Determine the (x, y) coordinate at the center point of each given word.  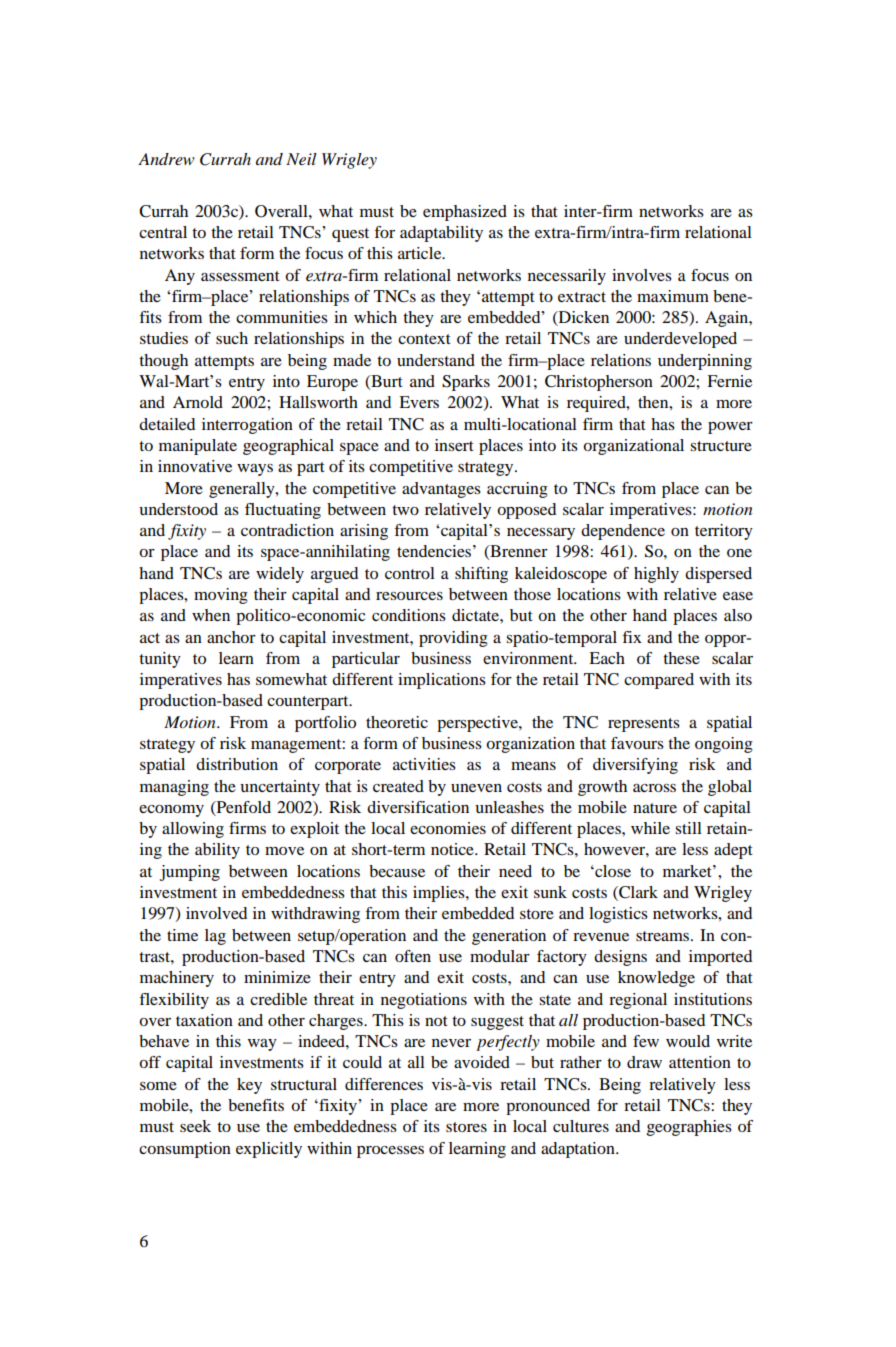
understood (178, 509)
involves (642, 275)
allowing (193, 830)
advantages (441, 490)
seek (195, 1126)
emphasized (465, 213)
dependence (623, 532)
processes (390, 1152)
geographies (689, 1128)
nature (655, 808)
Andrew (166, 159)
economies (448, 828)
